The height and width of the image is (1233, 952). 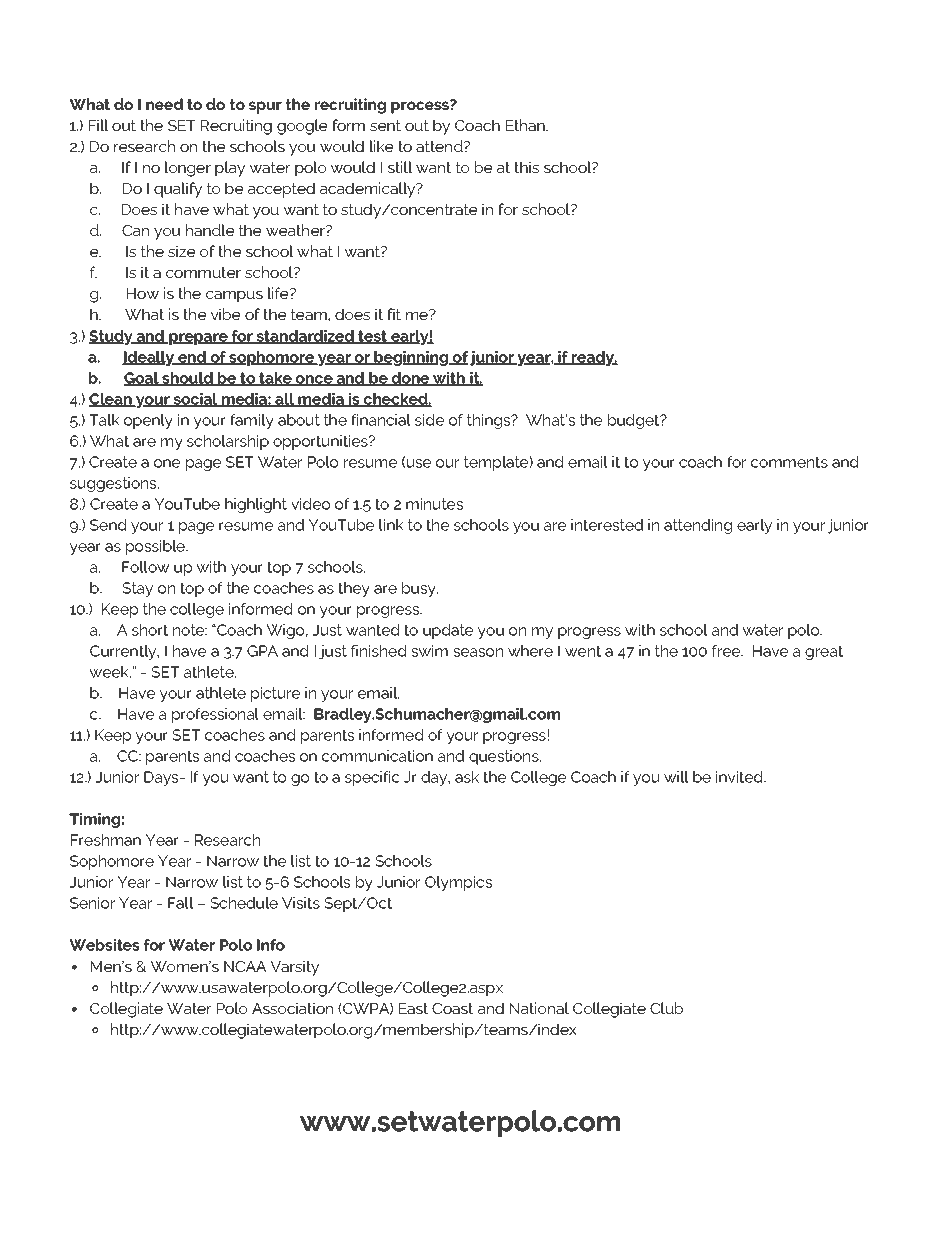 I want to click on season, so click(x=478, y=652).
